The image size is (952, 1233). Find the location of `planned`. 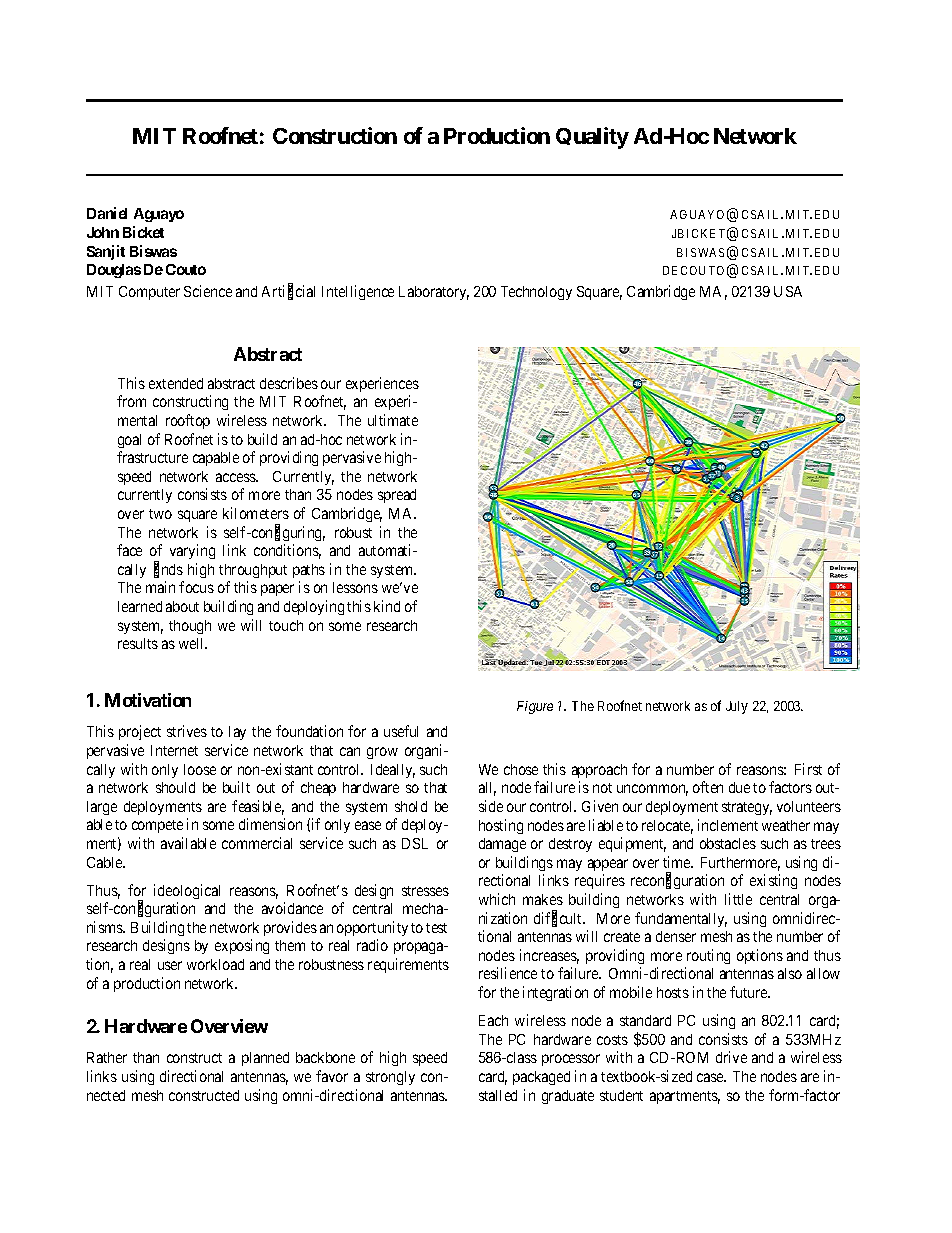

planned is located at coordinates (265, 1059).
